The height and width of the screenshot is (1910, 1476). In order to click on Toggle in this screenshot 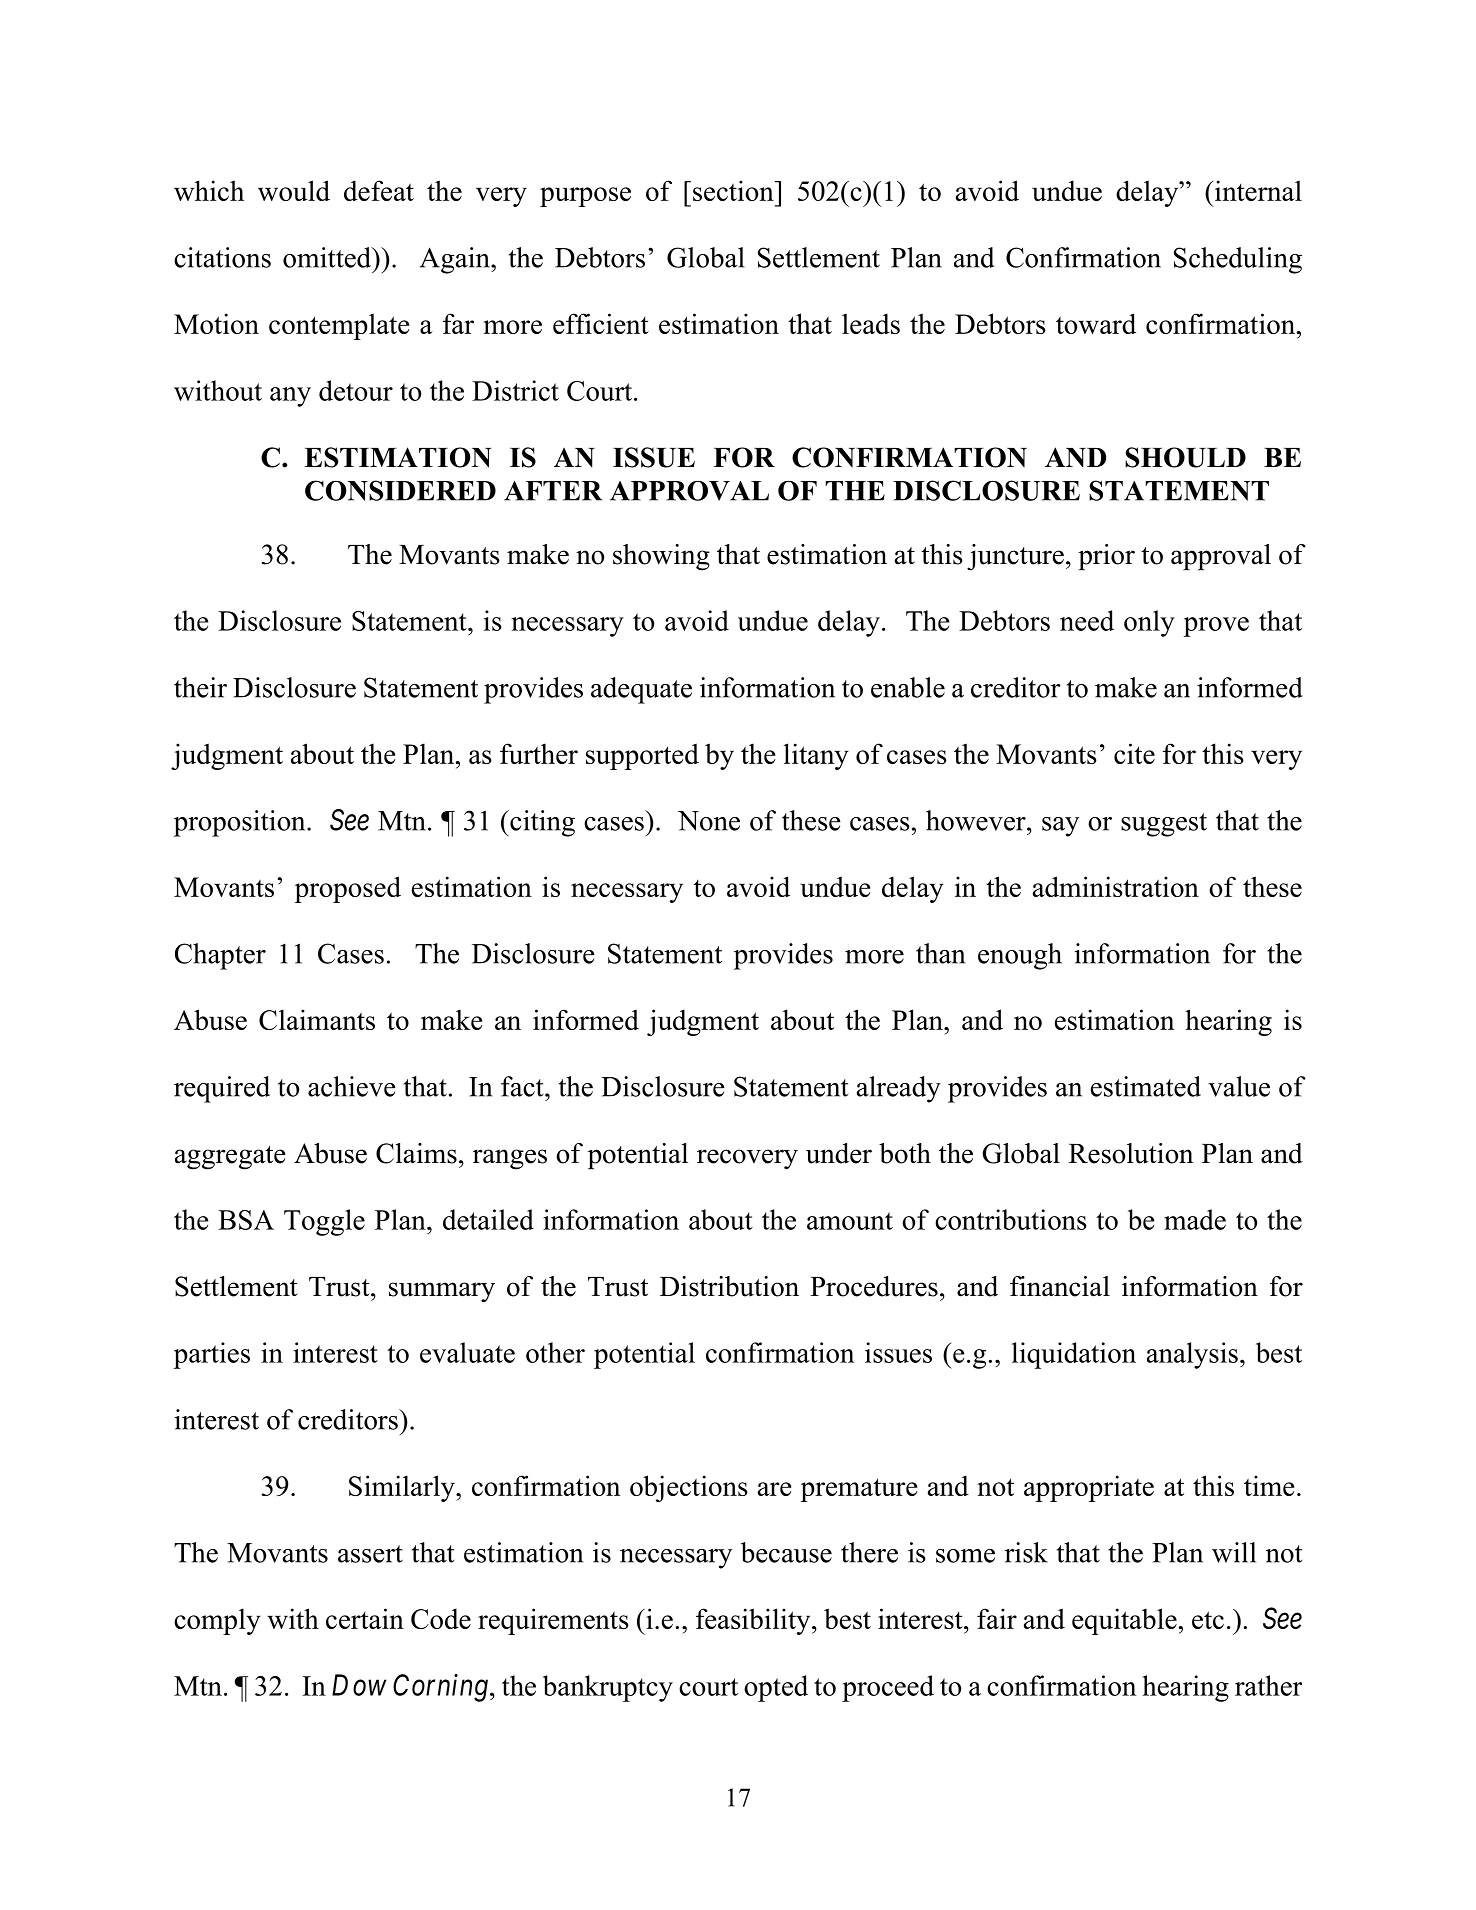, I will do `click(324, 1222)`.
